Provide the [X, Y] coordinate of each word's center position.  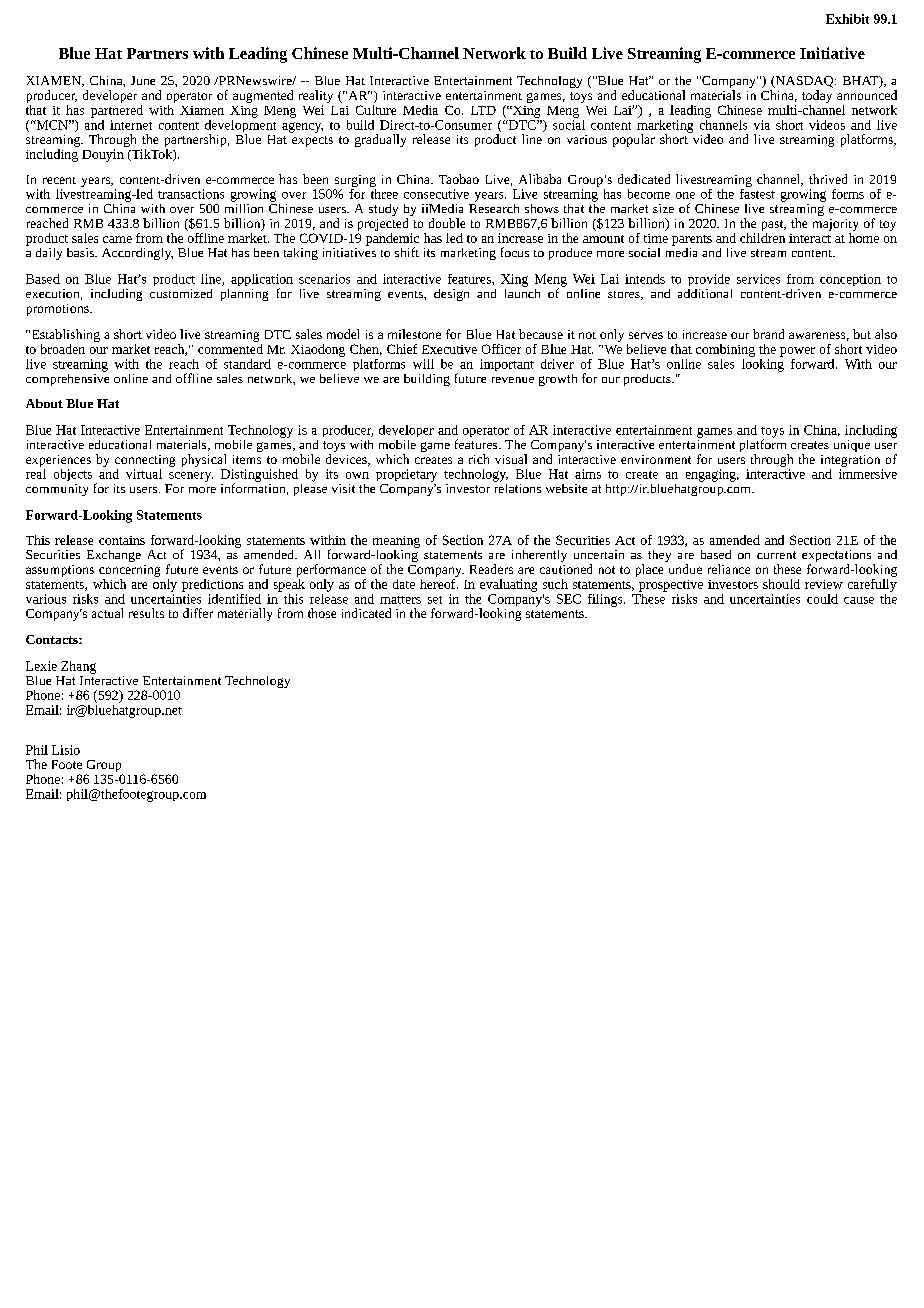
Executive [449, 349]
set [435, 600]
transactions [191, 194]
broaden [63, 349]
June [143, 80]
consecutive [436, 194]
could [822, 599]
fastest [757, 192]
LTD [483, 110]
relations [517, 487]
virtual [144, 474]
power [797, 352]
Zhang [78, 667]
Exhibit [847, 19]
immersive [868, 474]
